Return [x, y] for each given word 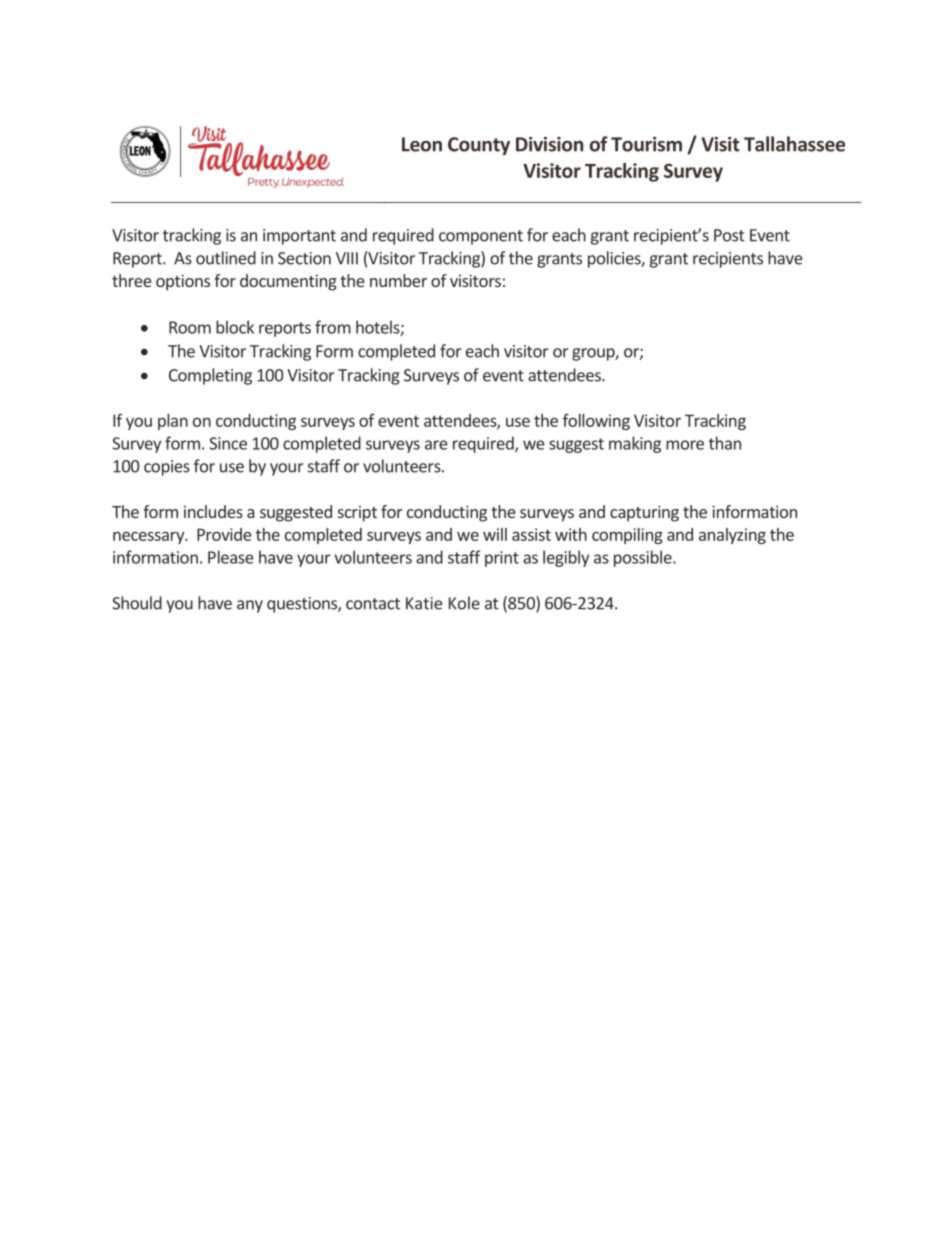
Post [729, 235]
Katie [424, 603]
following [596, 422]
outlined [226, 258]
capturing [644, 513]
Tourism [646, 144]
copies [167, 468]
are [436, 445]
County [479, 146]
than [725, 443]
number [398, 280]
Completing [210, 376]
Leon [422, 144]
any [250, 606]
